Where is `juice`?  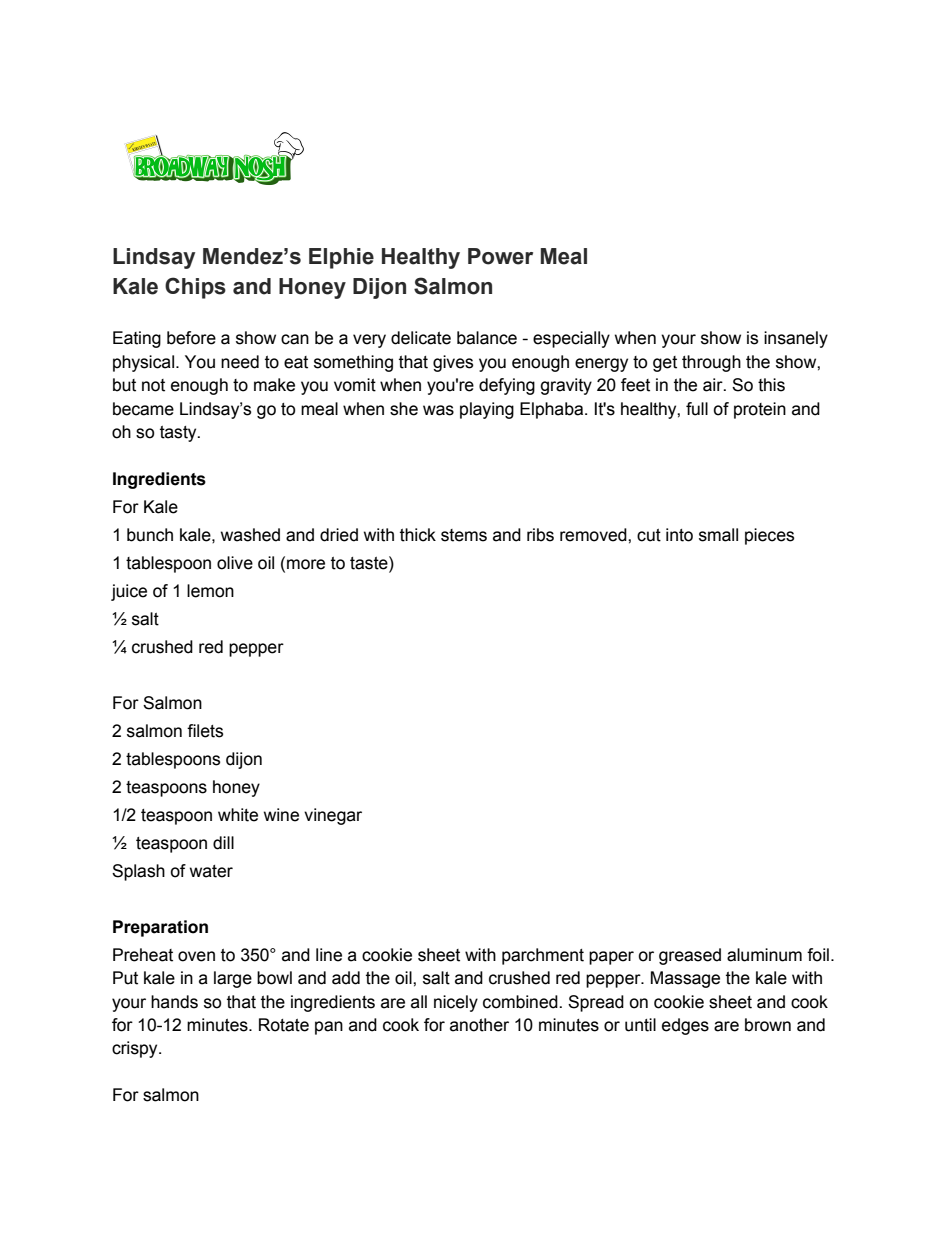 juice is located at coordinates (129, 592).
